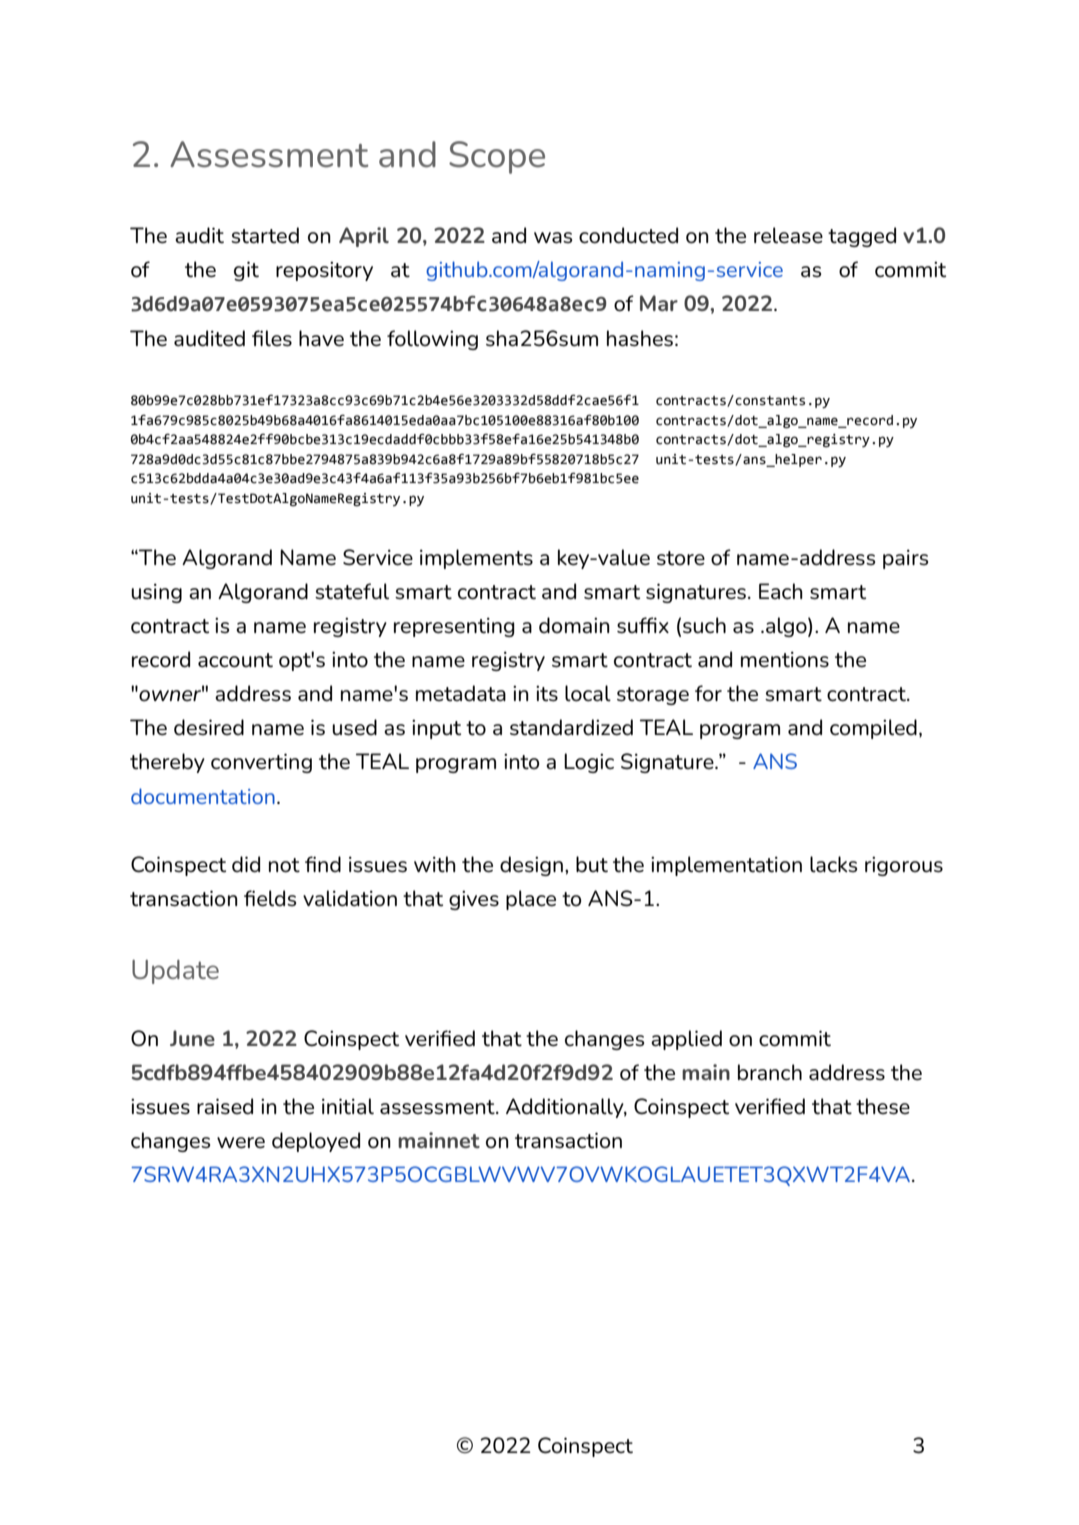 Image resolution: width=1079 pixels, height=1525 pixels. What do you see at coordinates (785, 660) in the screenshot?
I see `mentions` at bounding box center [785, 660].
